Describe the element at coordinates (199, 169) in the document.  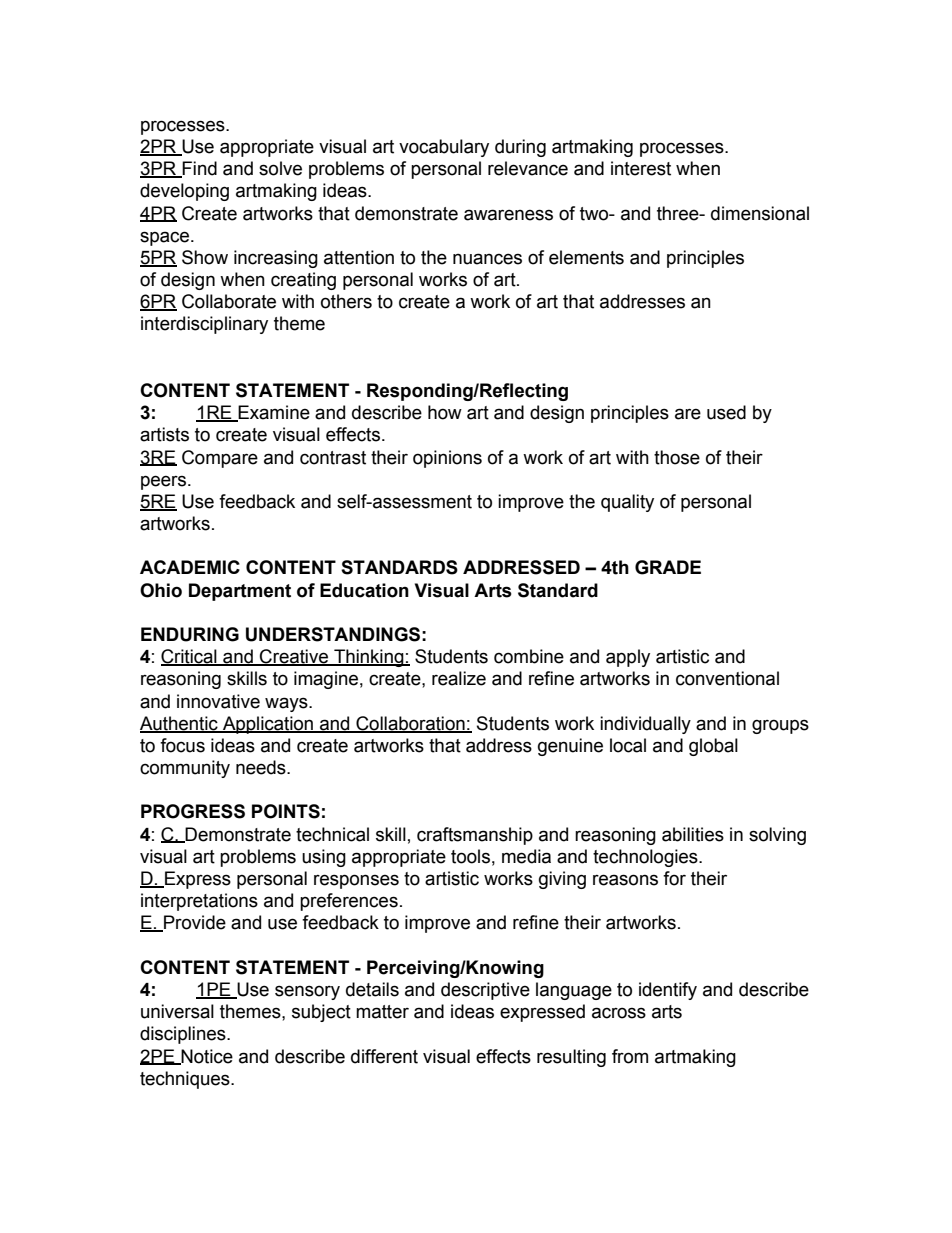
I see `Find` at that location.
